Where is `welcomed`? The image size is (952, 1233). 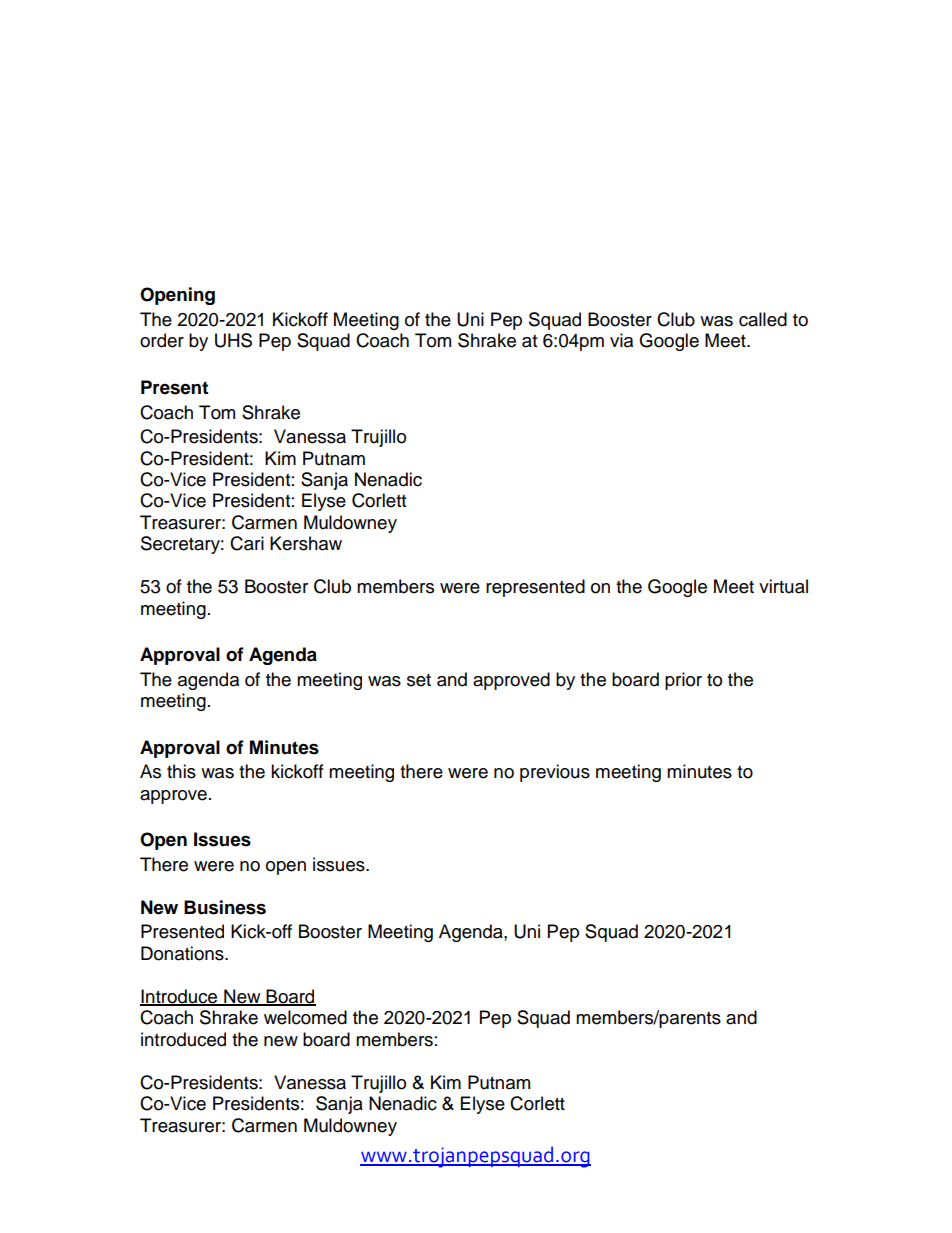
welcomed is located at coordinates (305, 1017).
